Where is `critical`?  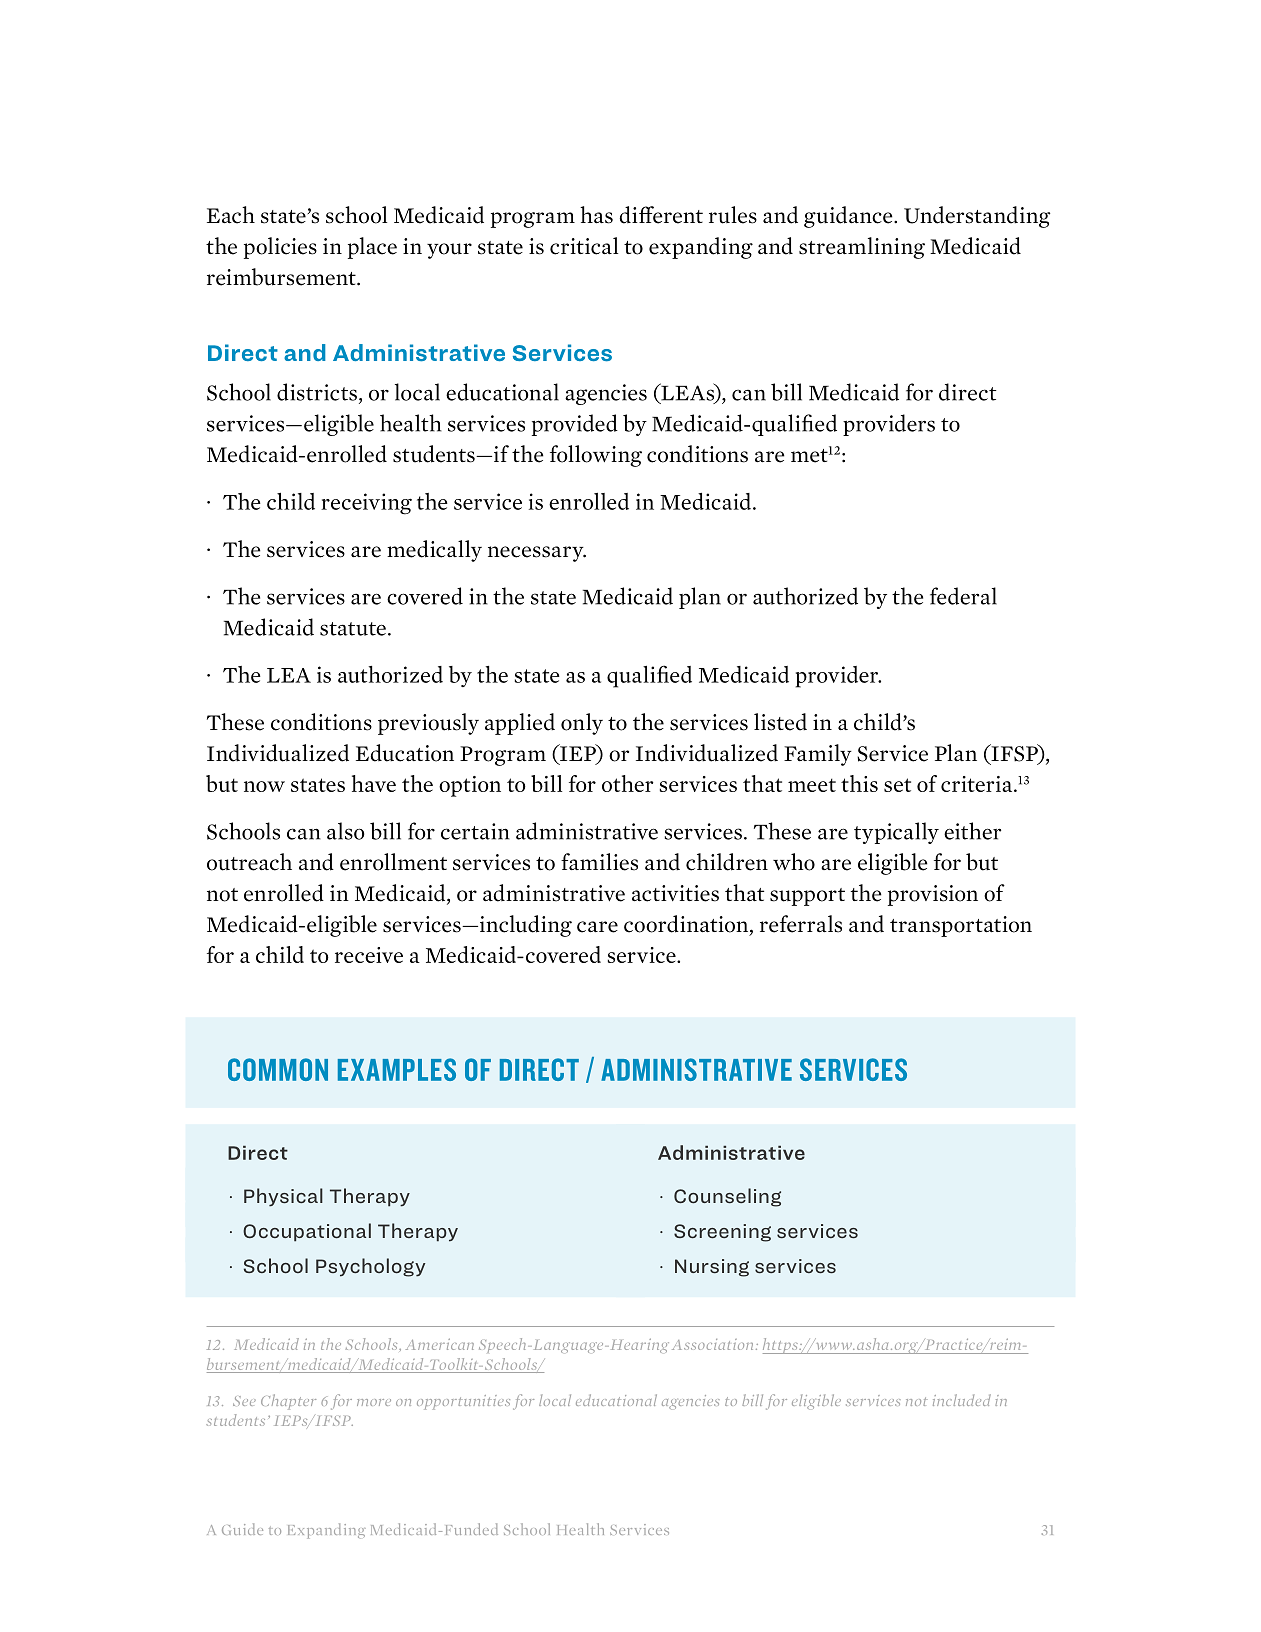
critical is located at coordinates (584, 246).
